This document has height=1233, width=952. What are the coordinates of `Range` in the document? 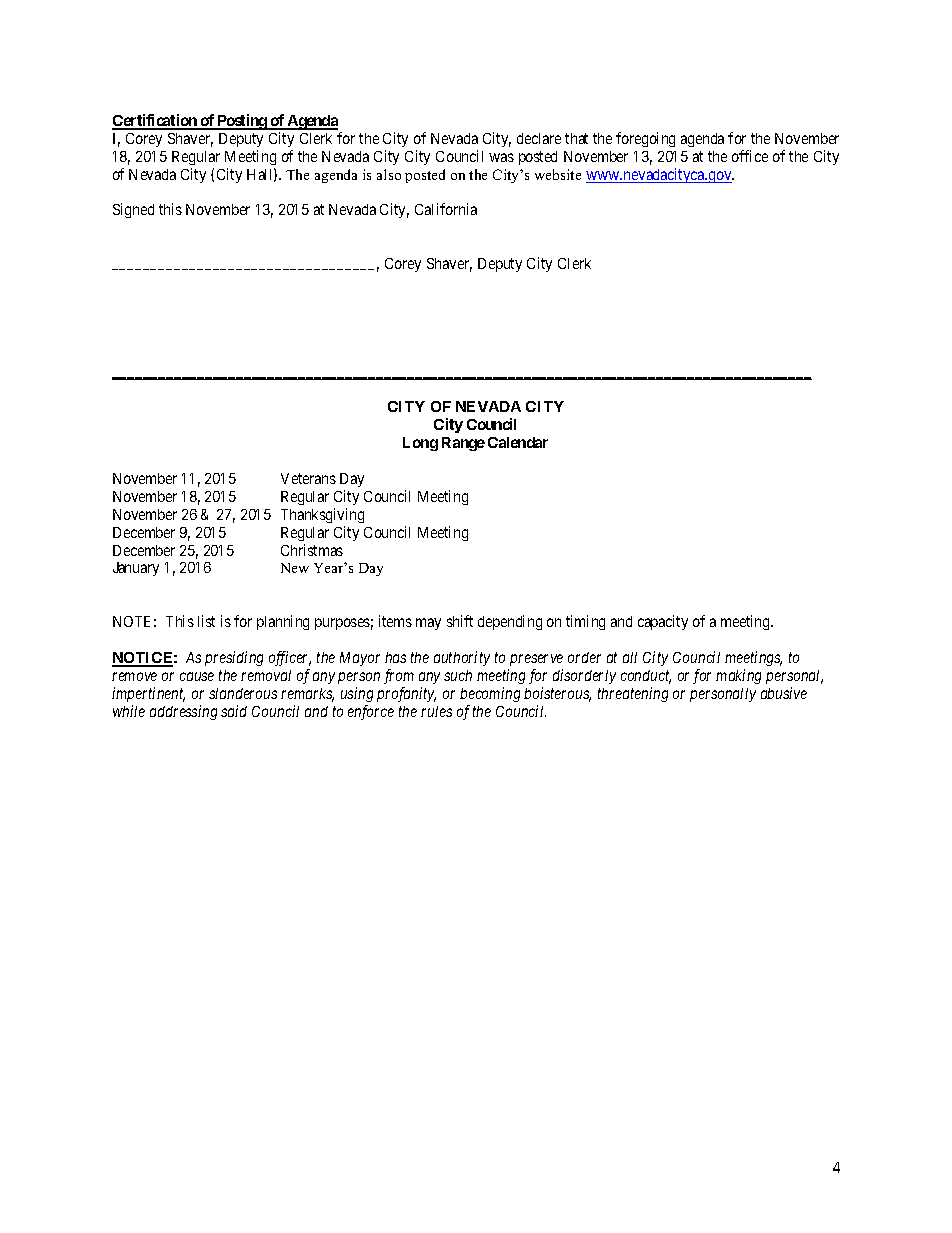 It's located at (463, 444).
